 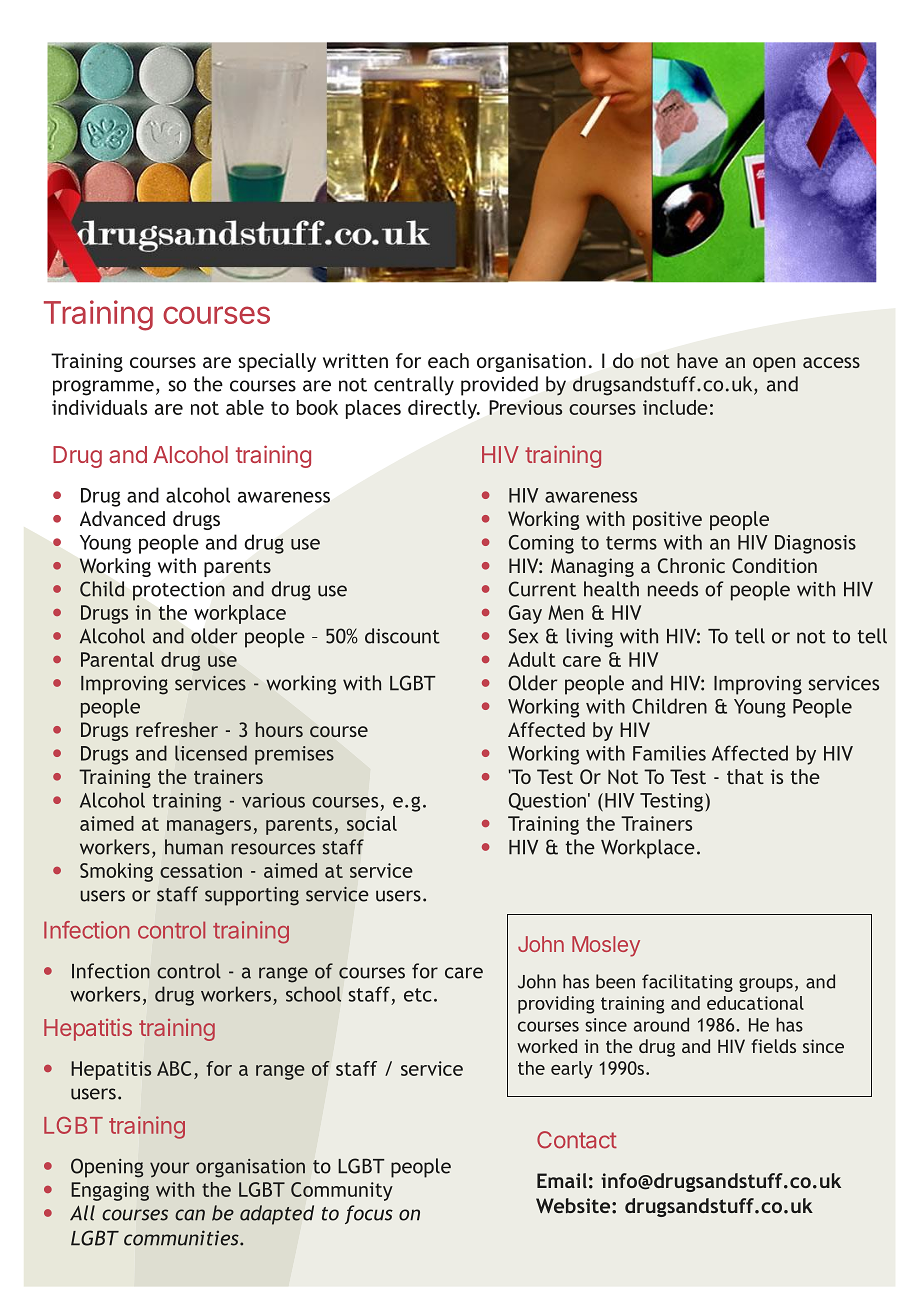 What do you see at coordinates (697, 360) in the page?
I see `have` at bounding box center [697, 360].
